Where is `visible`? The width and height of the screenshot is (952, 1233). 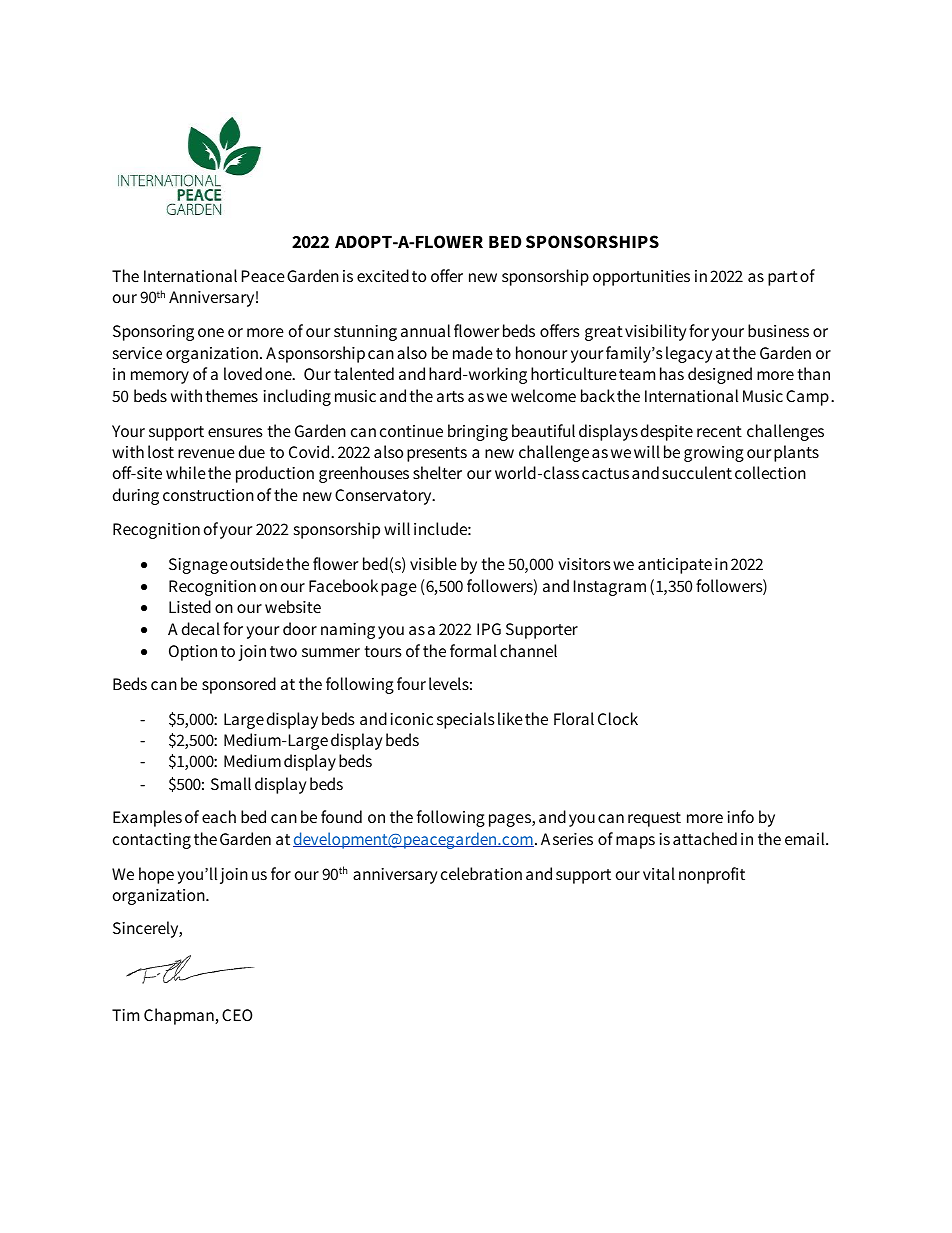 visible is located at coordinates (433, 564).
